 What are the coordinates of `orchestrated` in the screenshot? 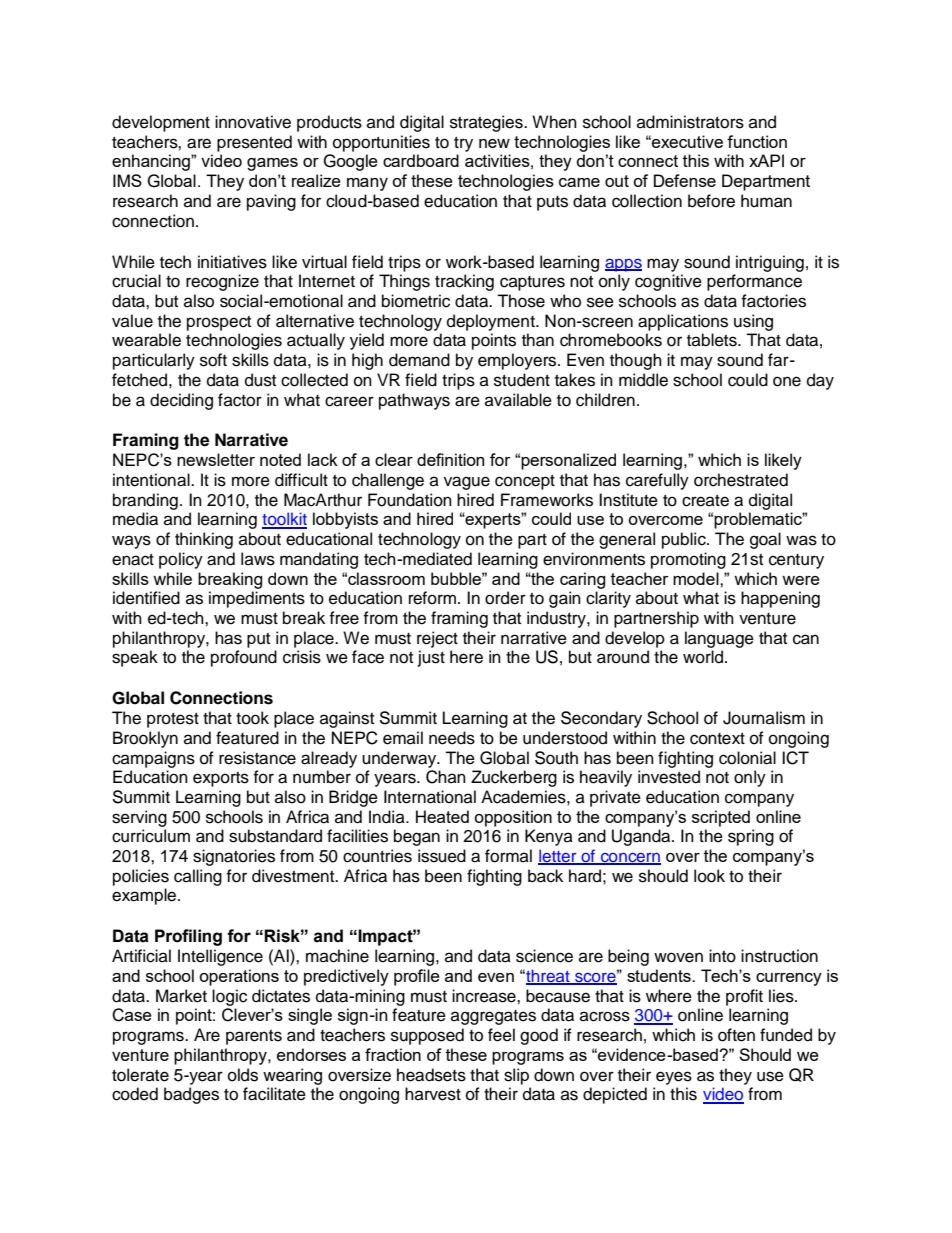 It's located at (741, 480).
